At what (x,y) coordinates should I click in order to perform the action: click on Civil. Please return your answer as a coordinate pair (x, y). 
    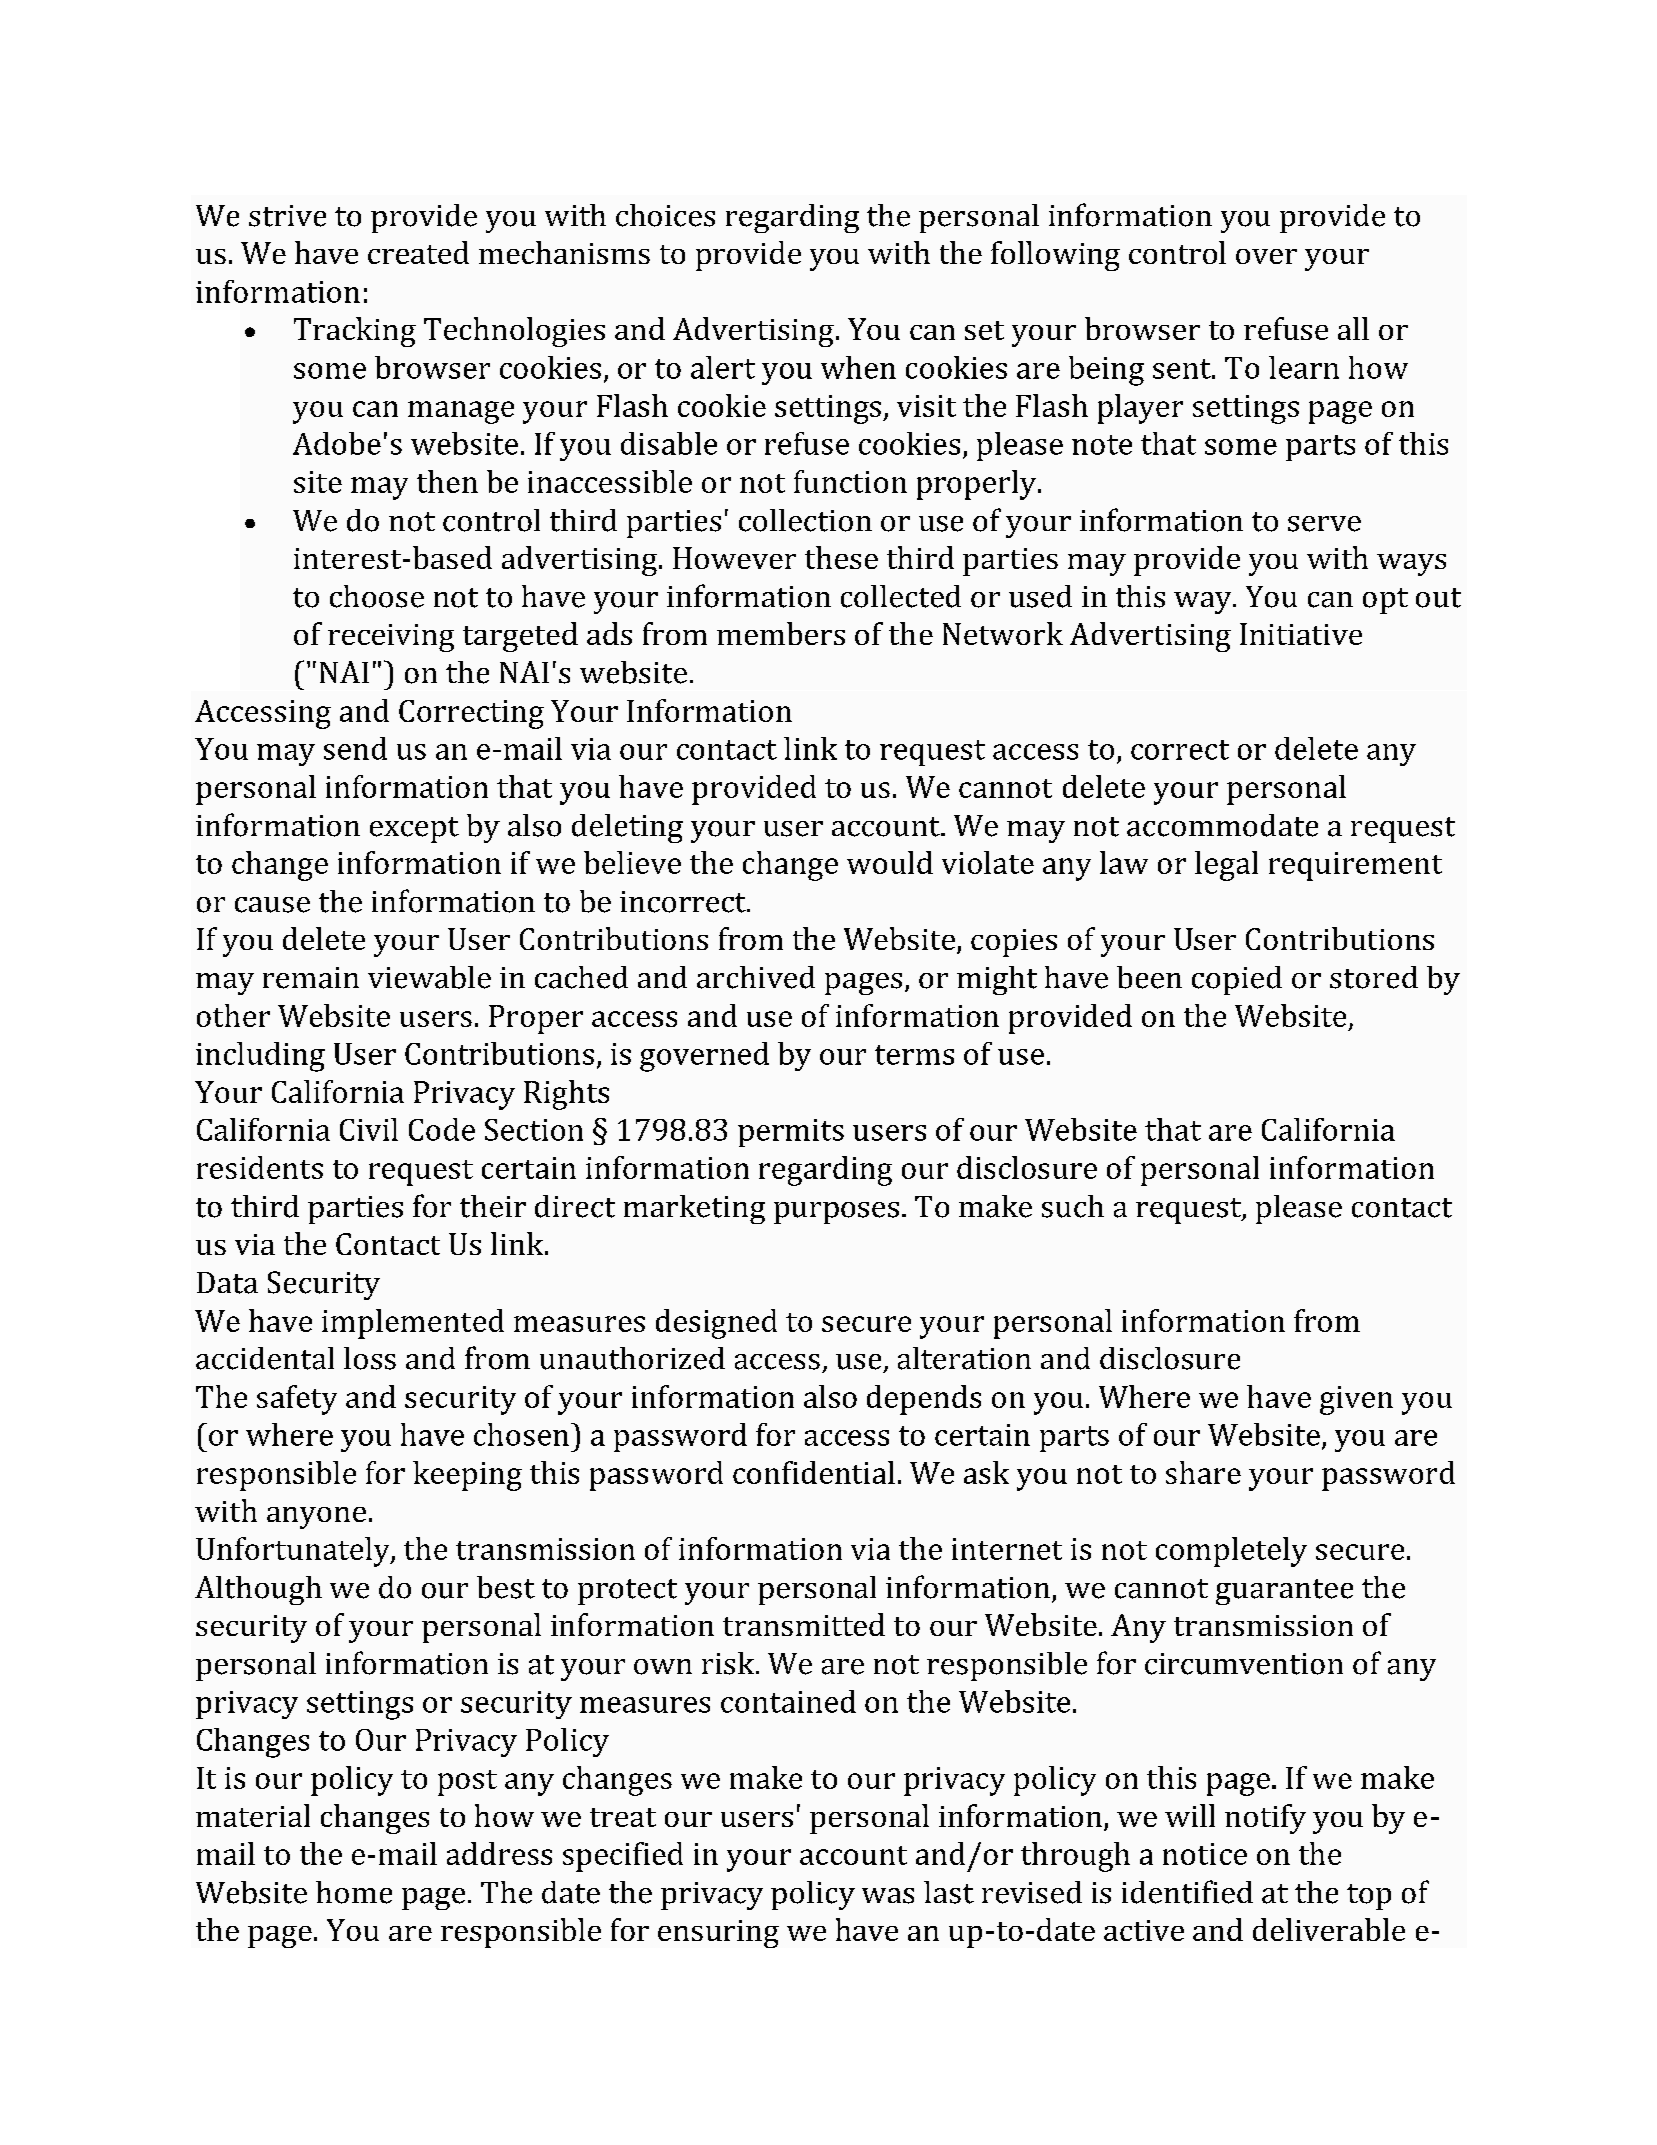
    Looking at the image, I should click on (369, 1129).
